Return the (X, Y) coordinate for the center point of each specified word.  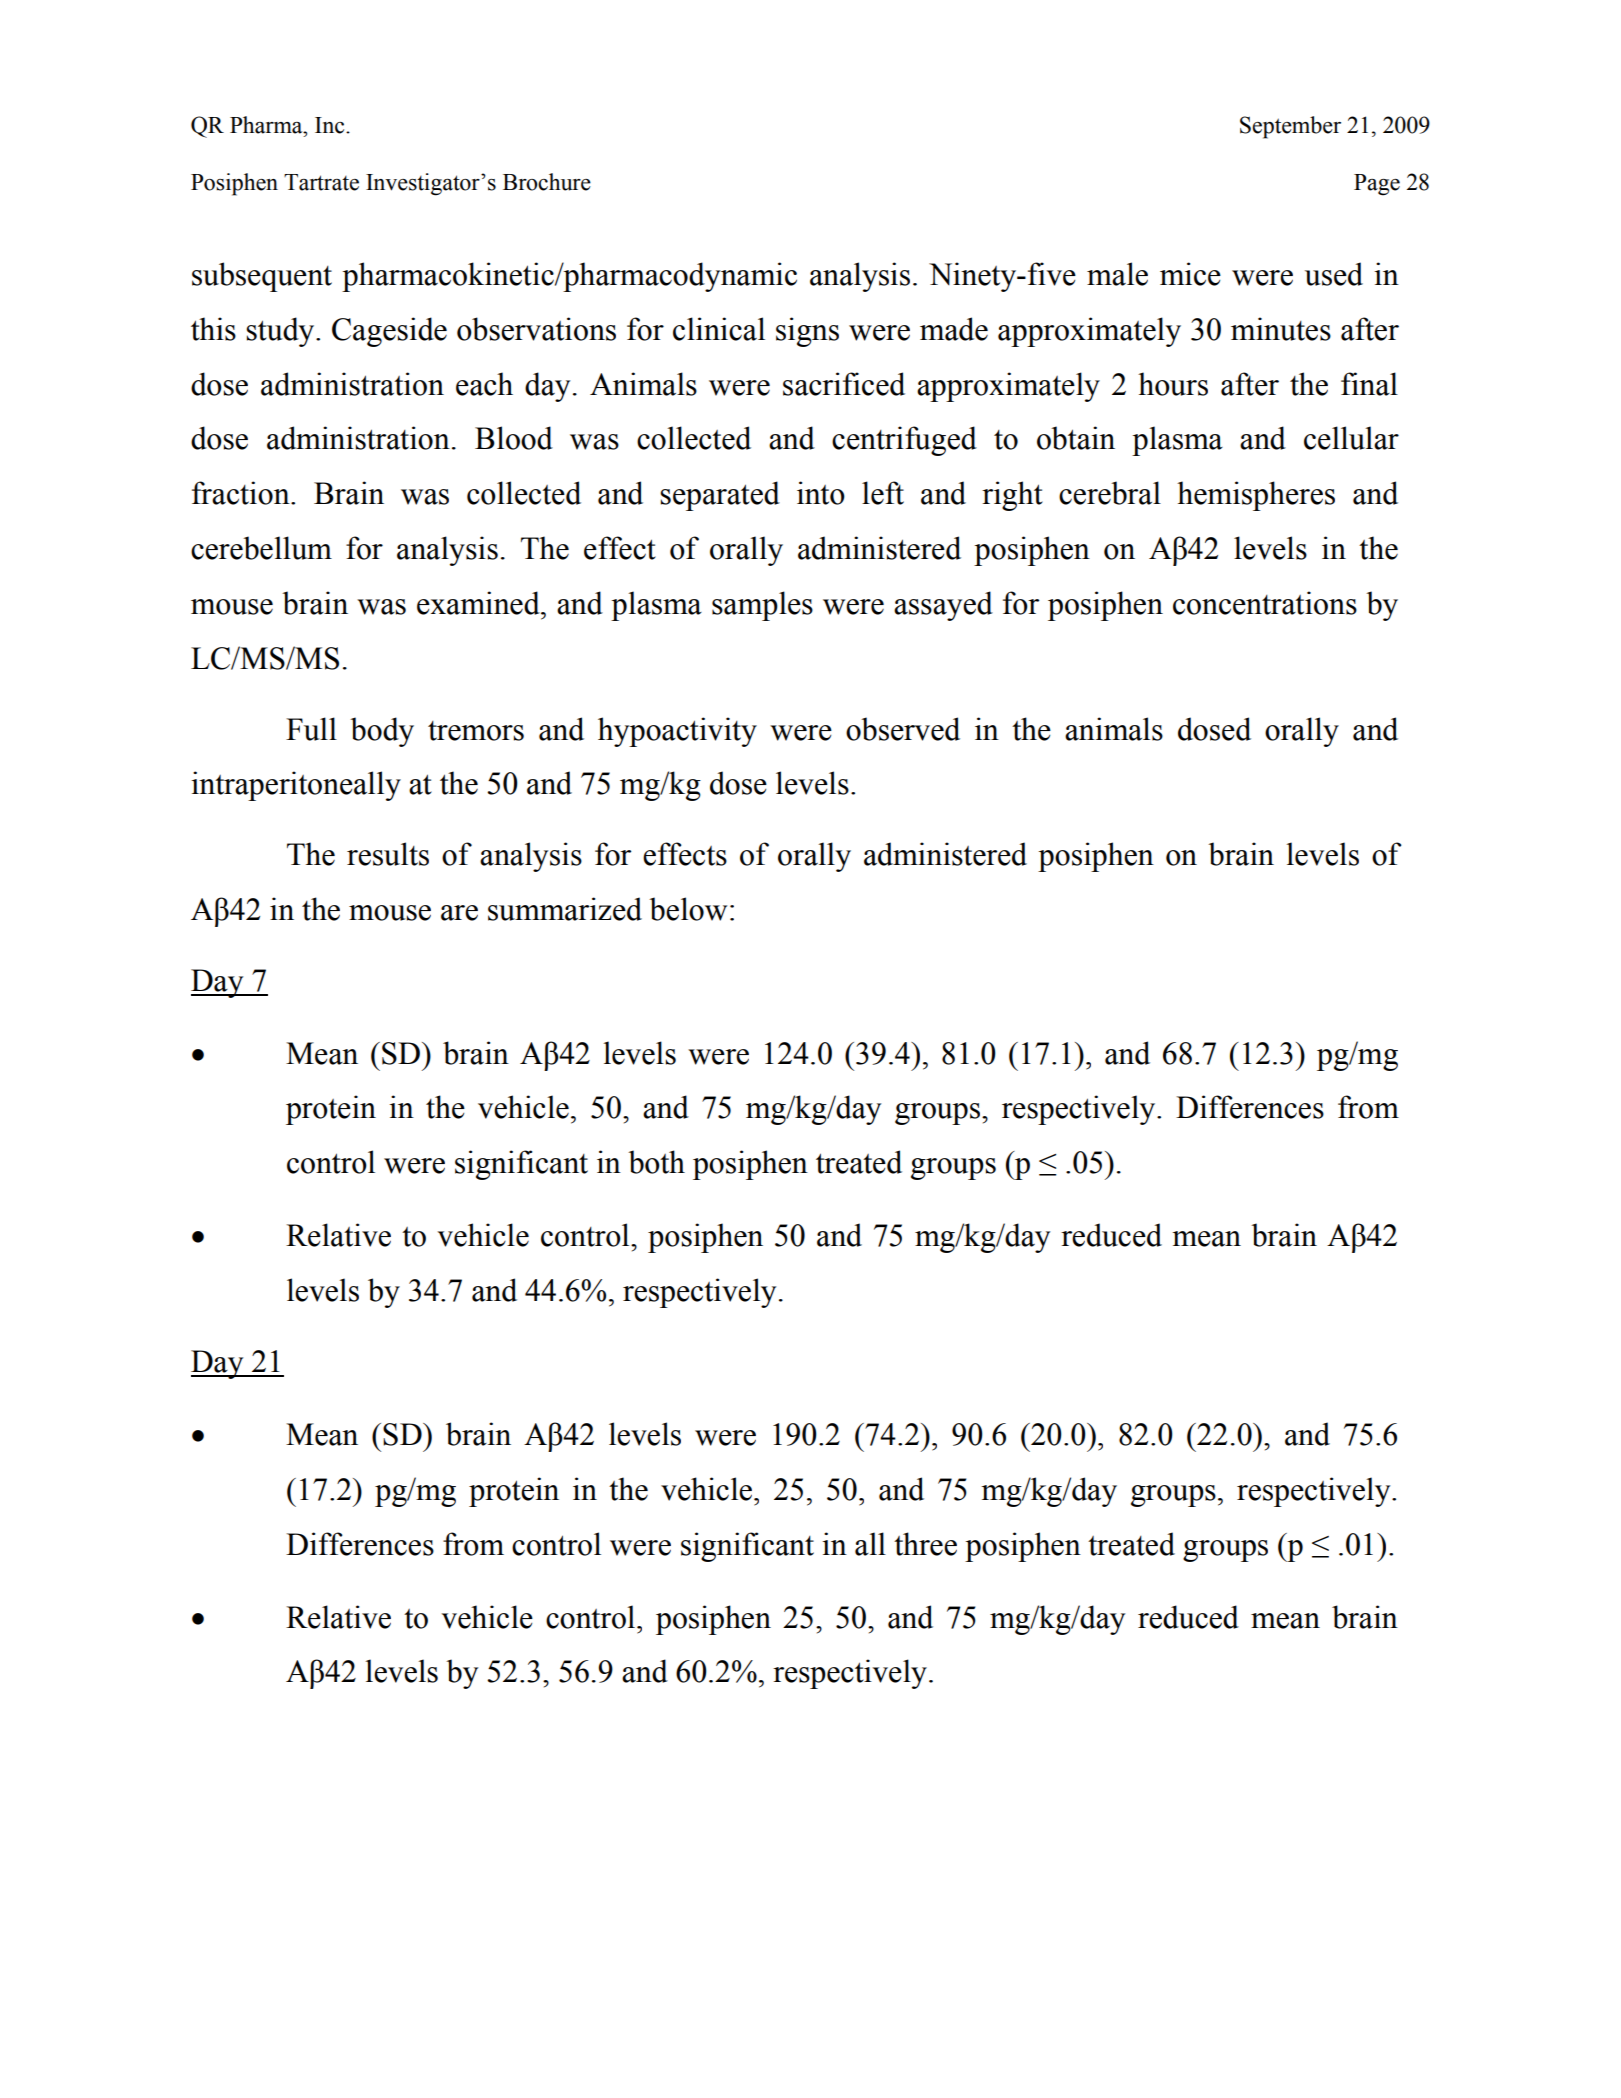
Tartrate (321, 182)
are (459, 913)
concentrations (1265, 603)
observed (903, 729)
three (925, 1544)
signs (807, 332)
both (656, 1162)
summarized (565, 909)
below (688, 909)
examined (479, 603)
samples (762, 606)
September (1290, 127)
